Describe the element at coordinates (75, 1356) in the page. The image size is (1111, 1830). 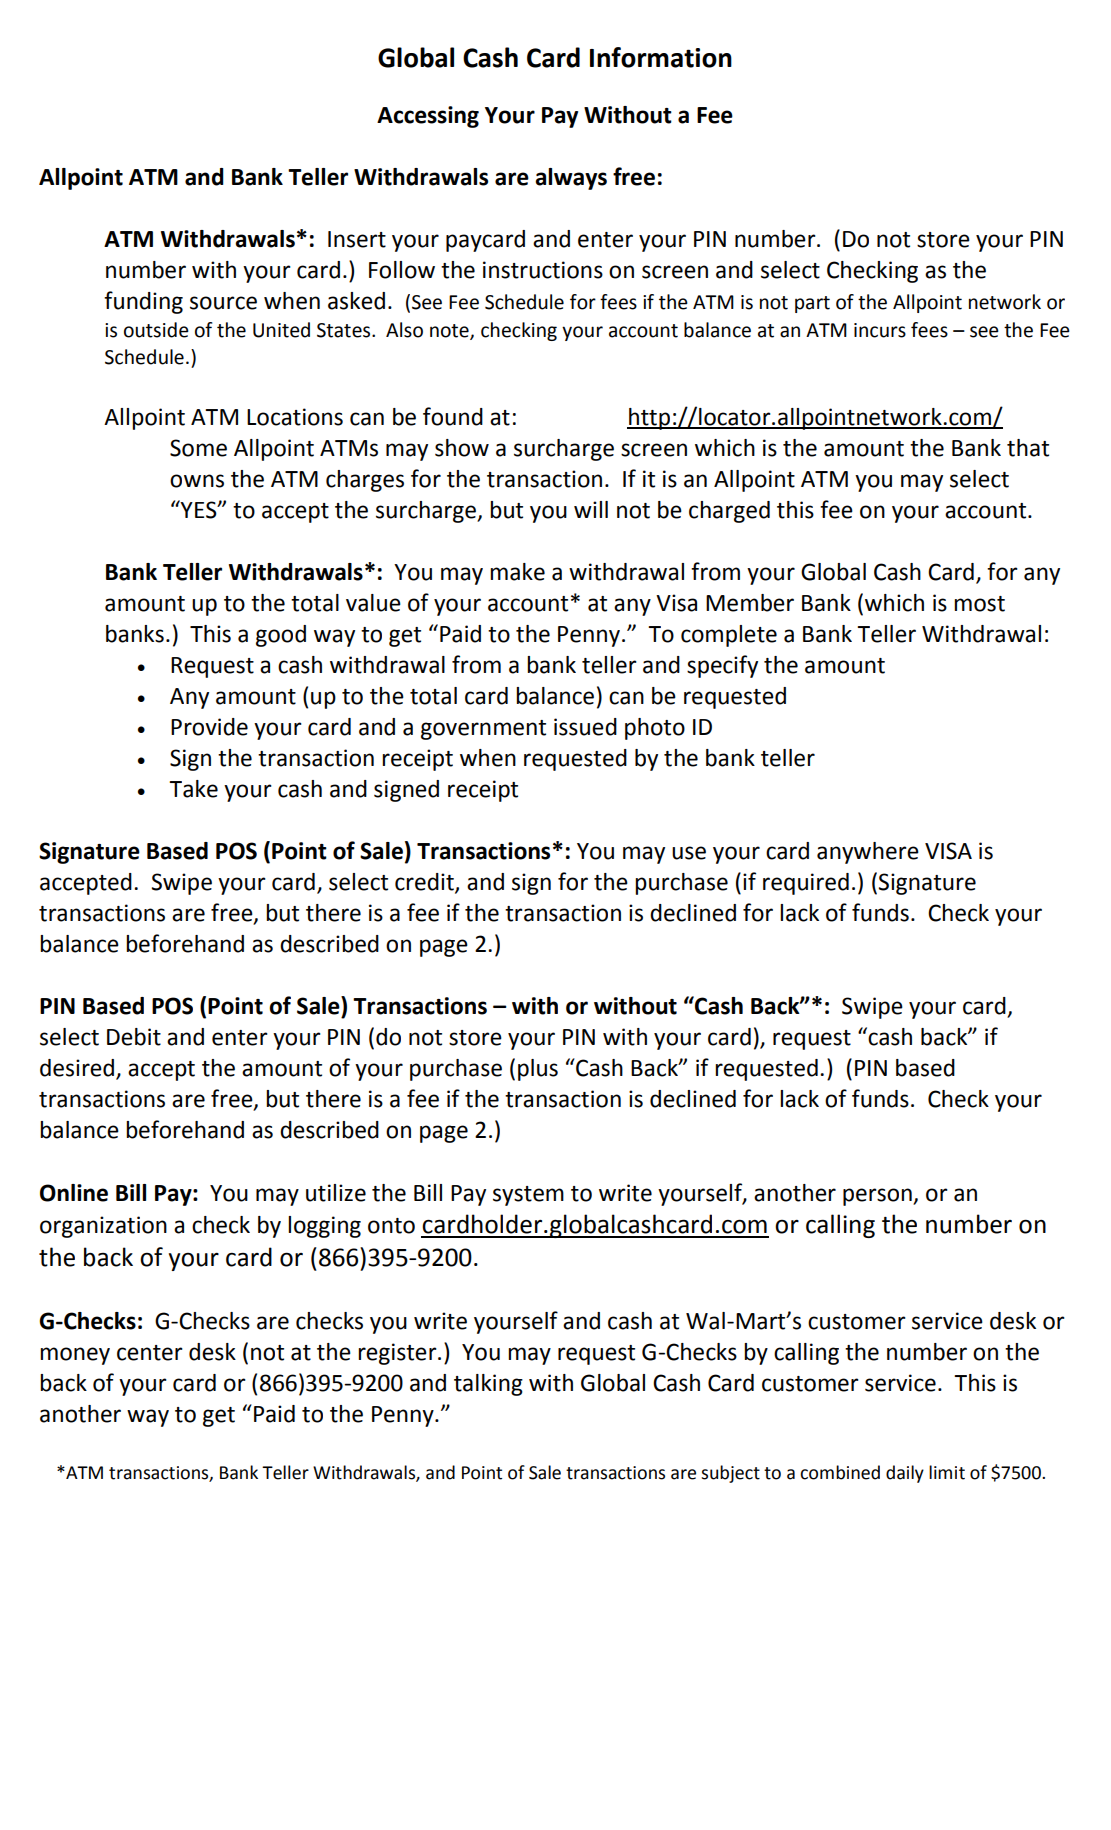
I see `money` at that location.
